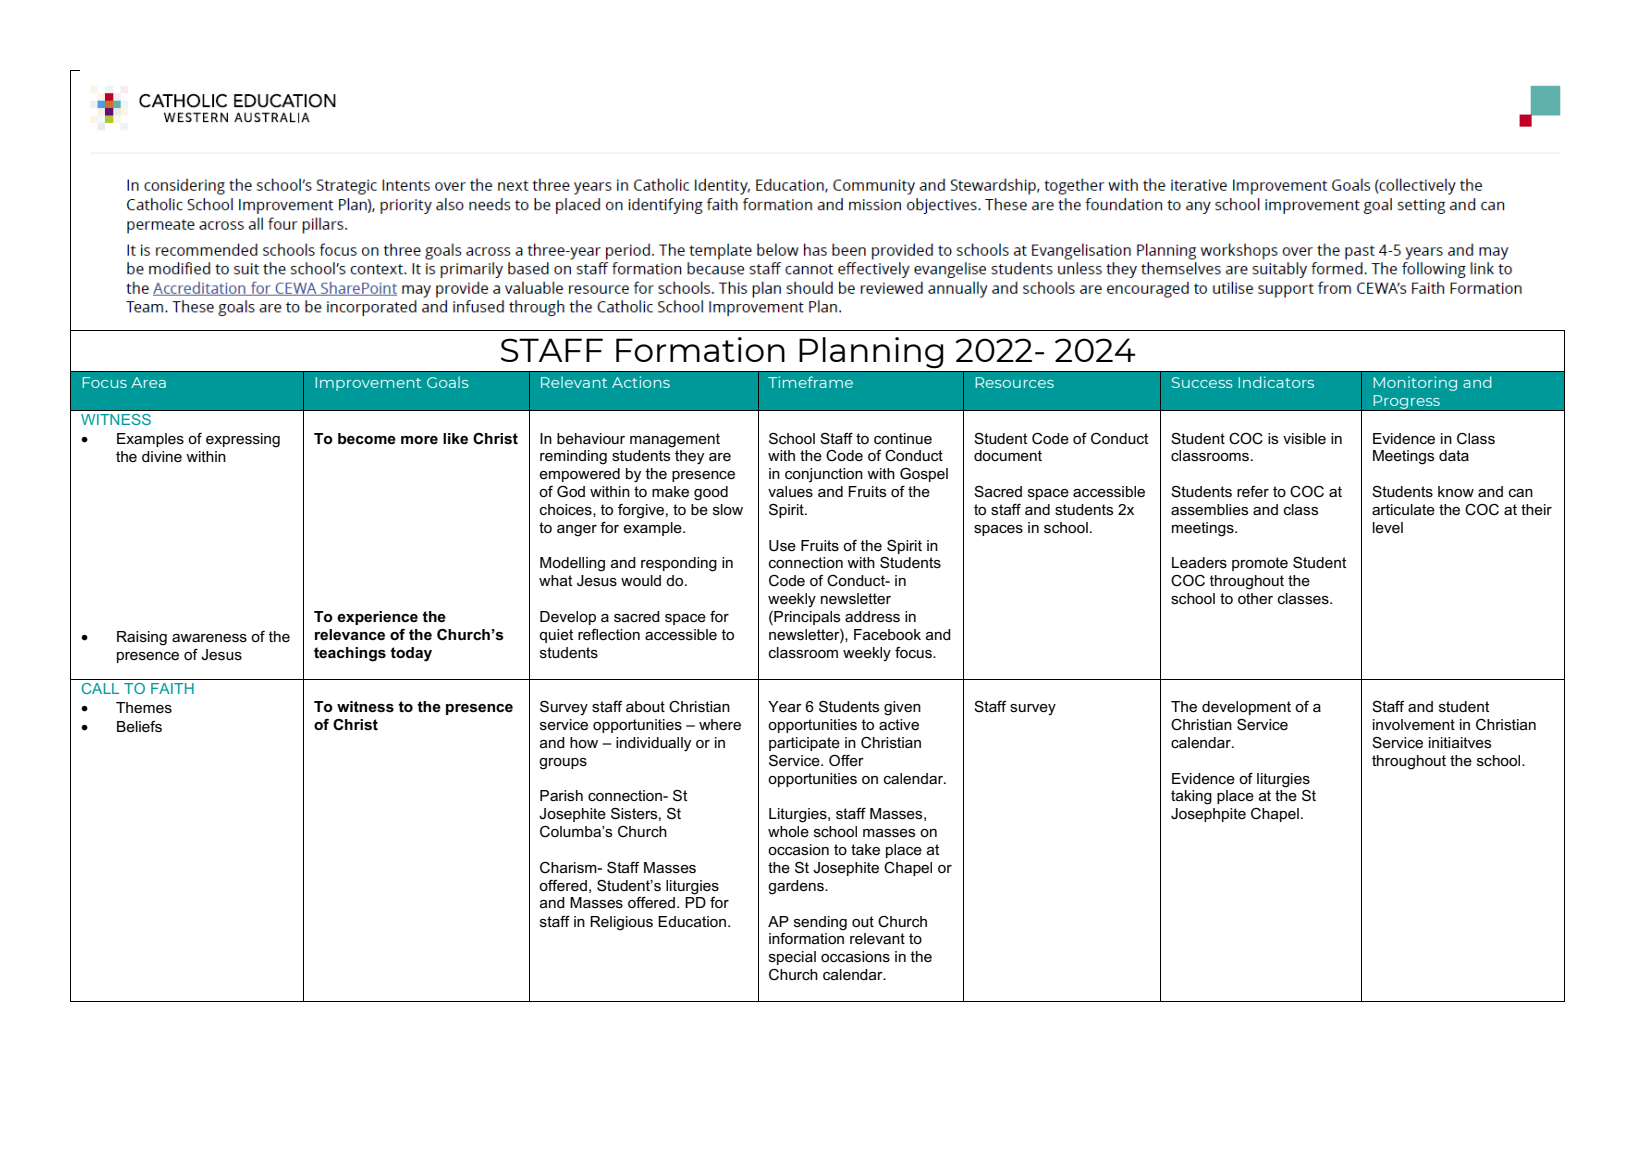  Describe the element at coordinates (621, 923) in the screenshot. I see `Religious` at that location.
